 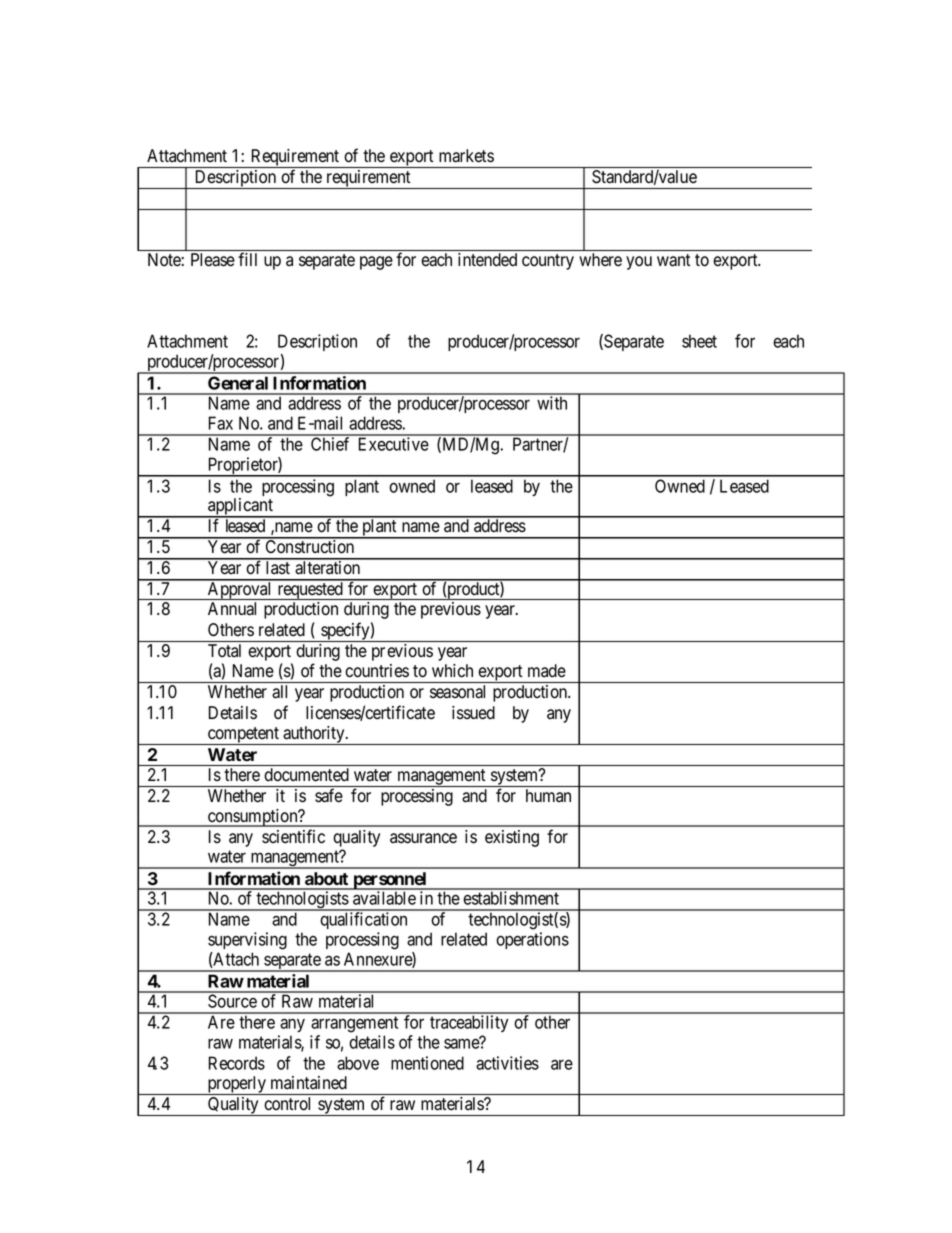 I want to click on documented, so click(x=307, y=774).
